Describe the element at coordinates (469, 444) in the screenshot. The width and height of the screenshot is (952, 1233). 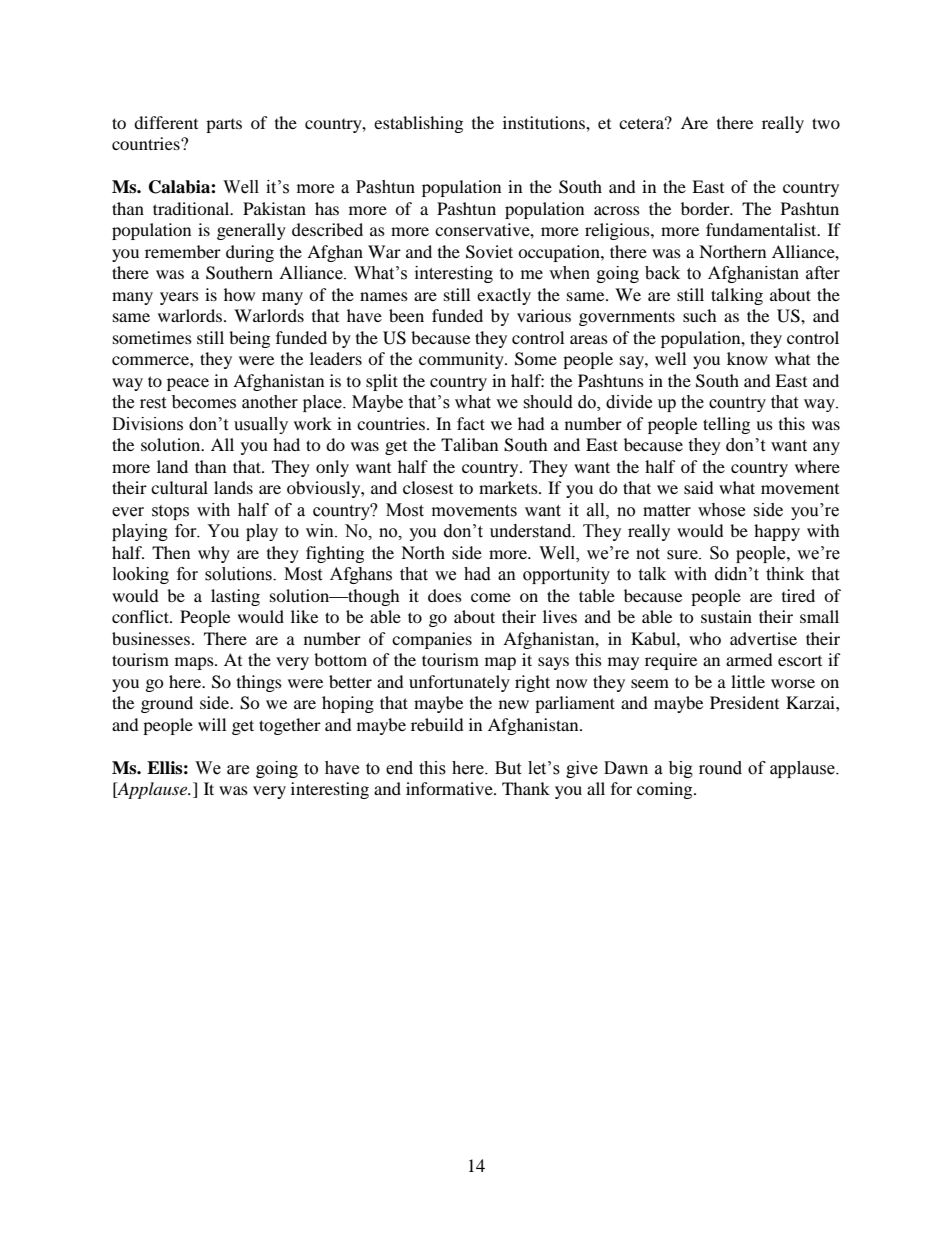
I see `Taliban` at that location.
